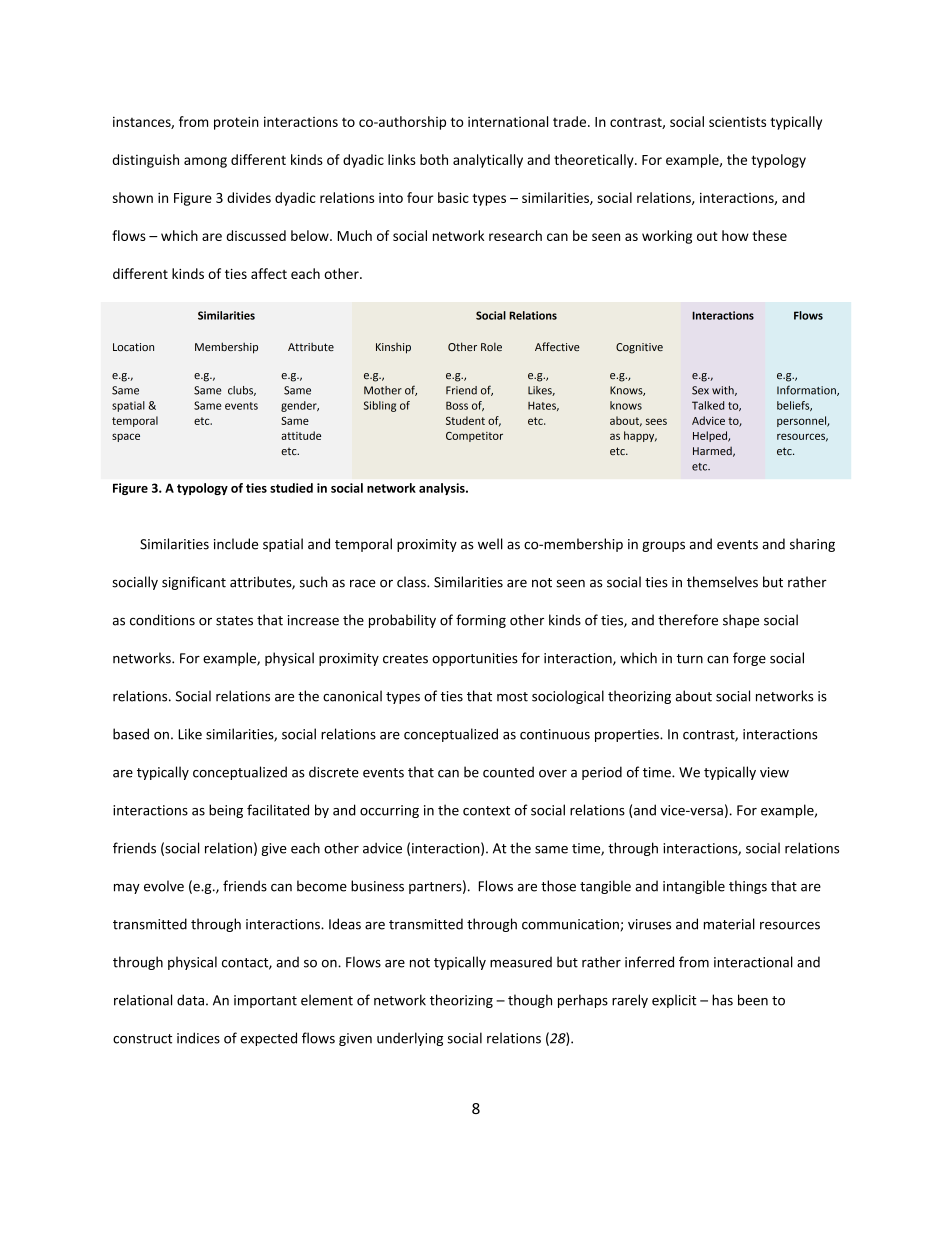  What do you see at coordinates (491, 346) in the screenshot?
I see `Role` at bounding box center [491, 346].
